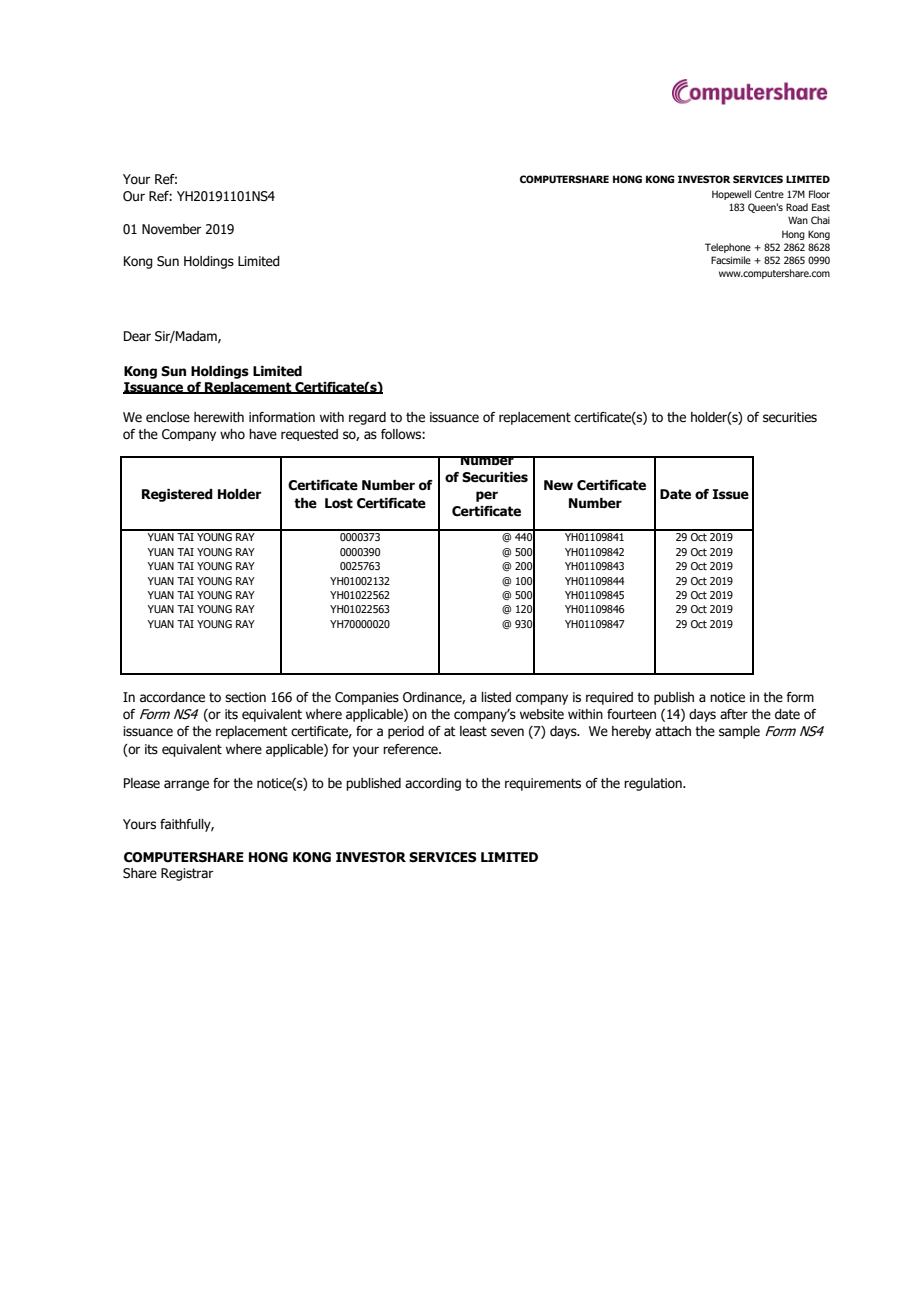 This screenshot has width=924, height=1308. Describe the element at coordinates (654, 784) in the screenshot. I see `regulation` at that location.
